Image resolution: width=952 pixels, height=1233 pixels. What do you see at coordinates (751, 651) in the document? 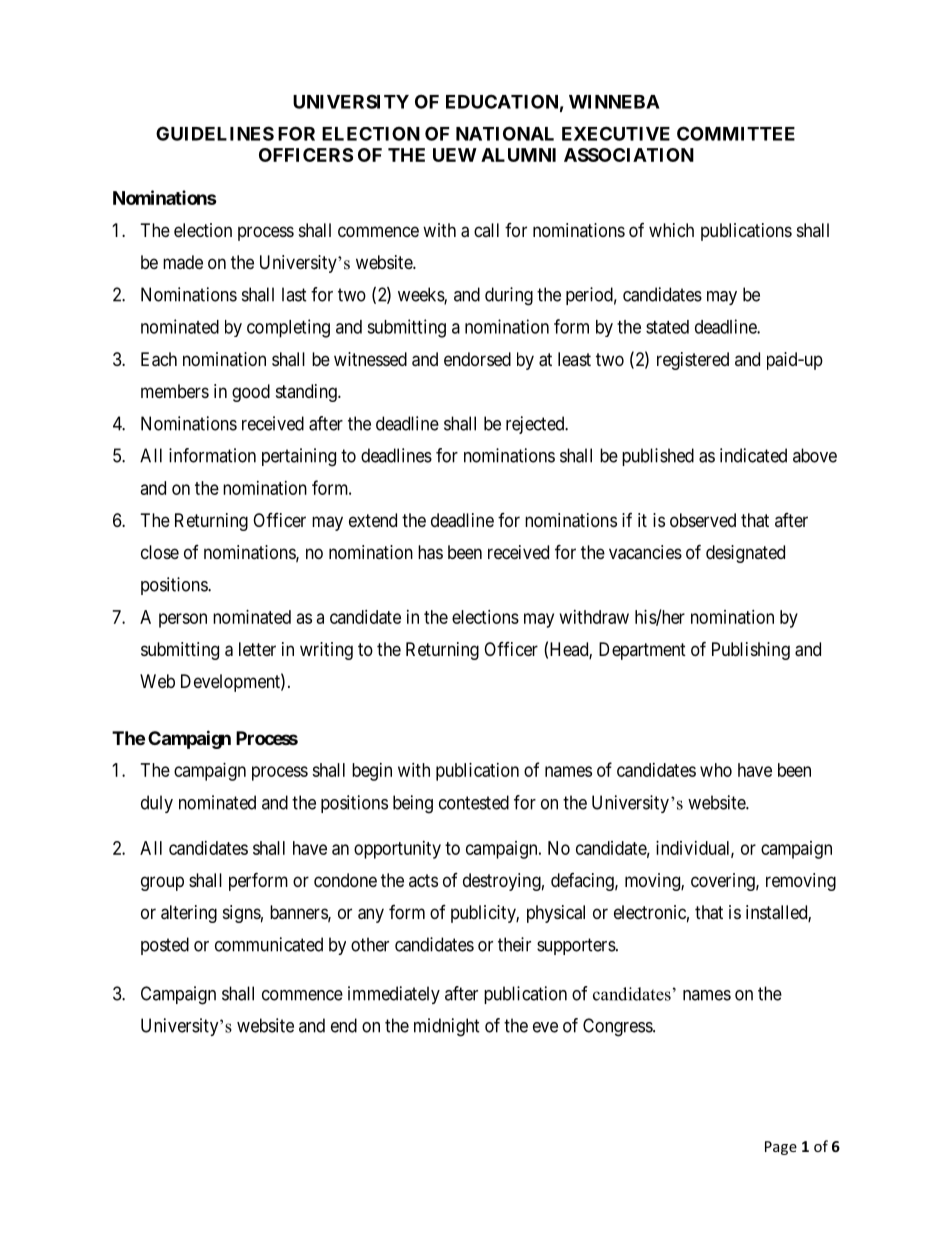
I see `Publishing` at bounding box center [751, 651].
